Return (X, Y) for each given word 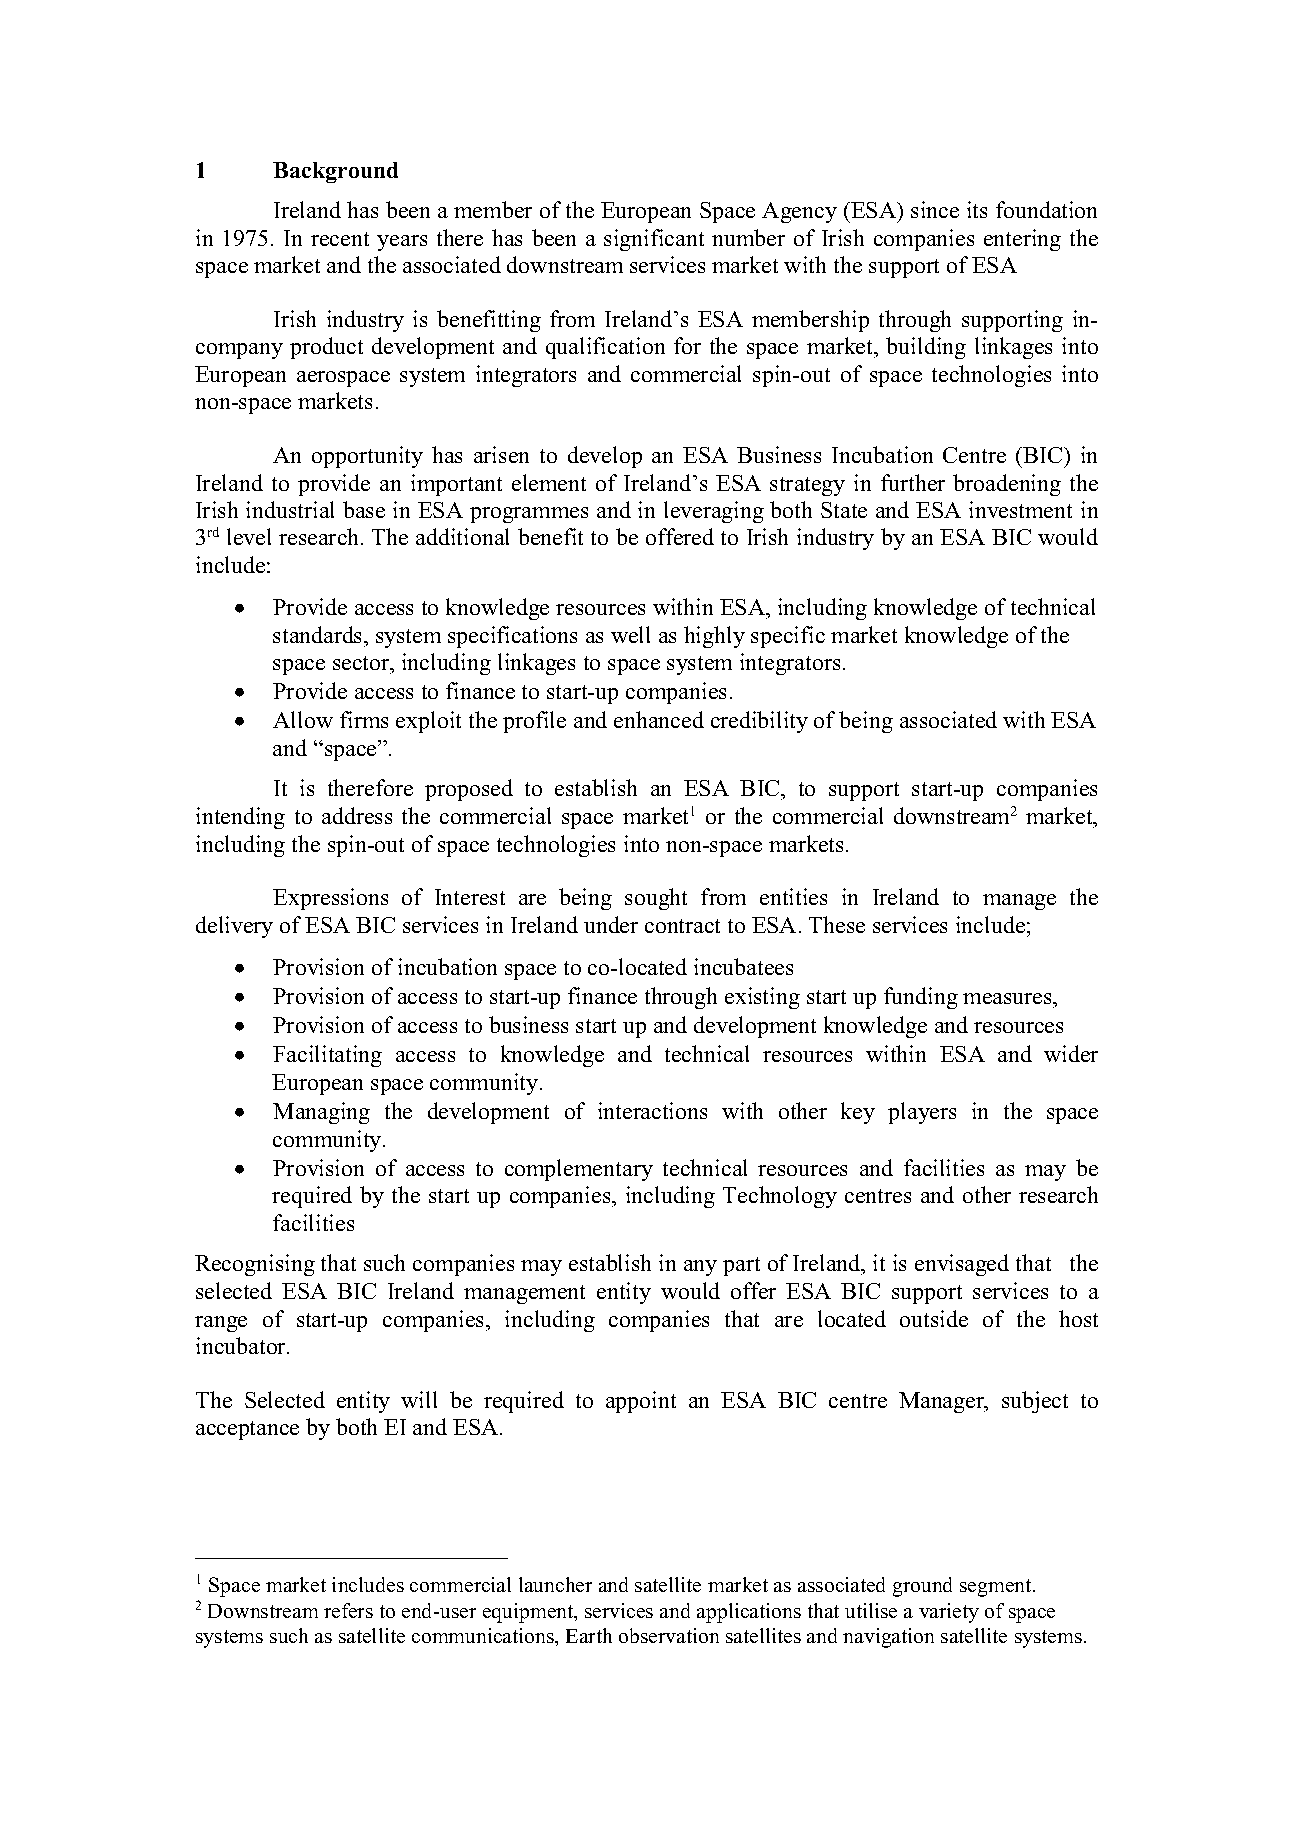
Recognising (255, 1265)
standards (319, 634)
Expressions (330, 899)
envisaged (962, 1265)
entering (1022, 240)
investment (1020, 509)
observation (669, 1635)
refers (348, 1610)
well (630, 634)
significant (654, 240)
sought (656, 899)
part (741, 1266)
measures (1008, 998)
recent (340, 239)
